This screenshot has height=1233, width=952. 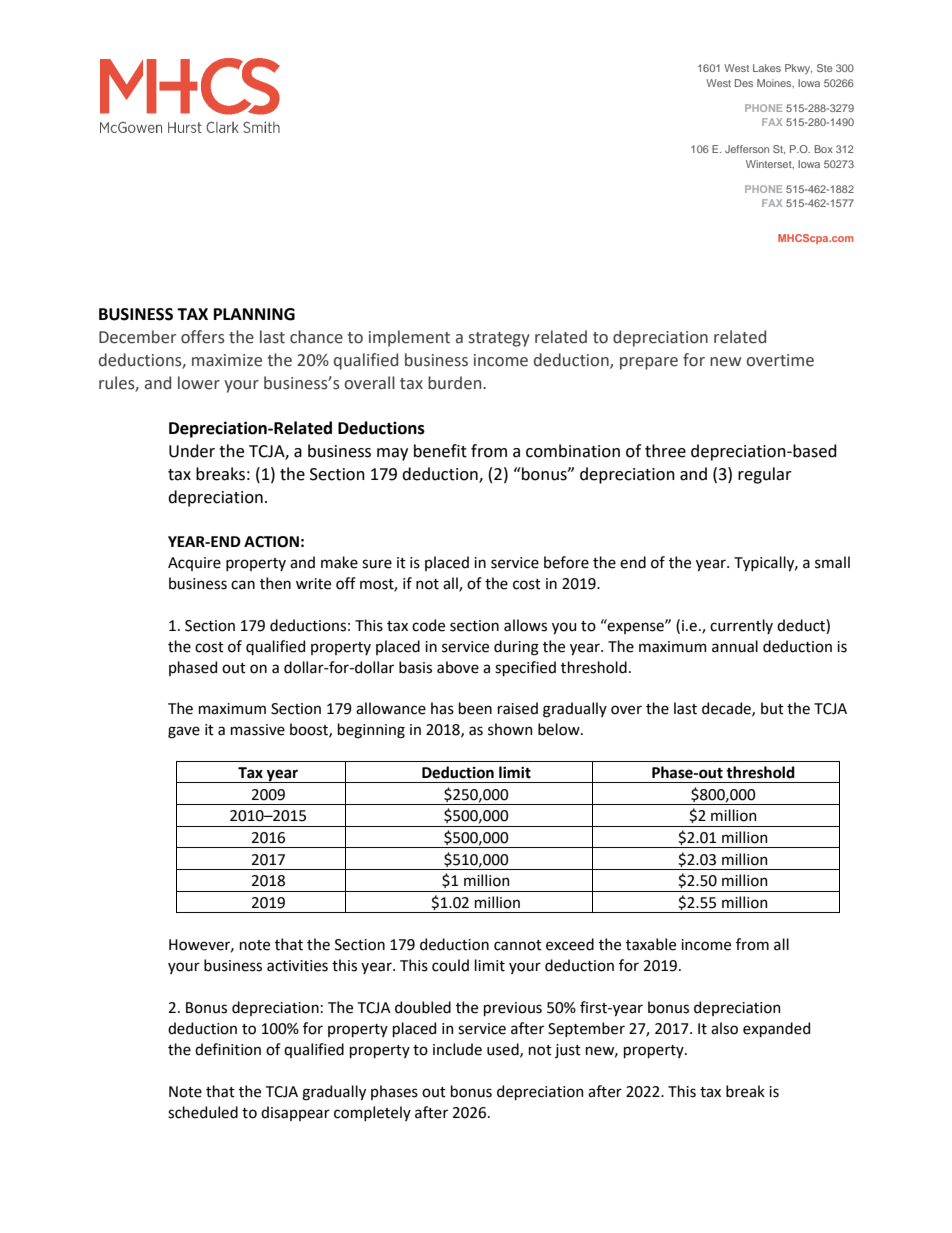 What do you see at coordinates (767, 68) in the screenshot?
I see `Lakes` at bounding box center [767, 68].
